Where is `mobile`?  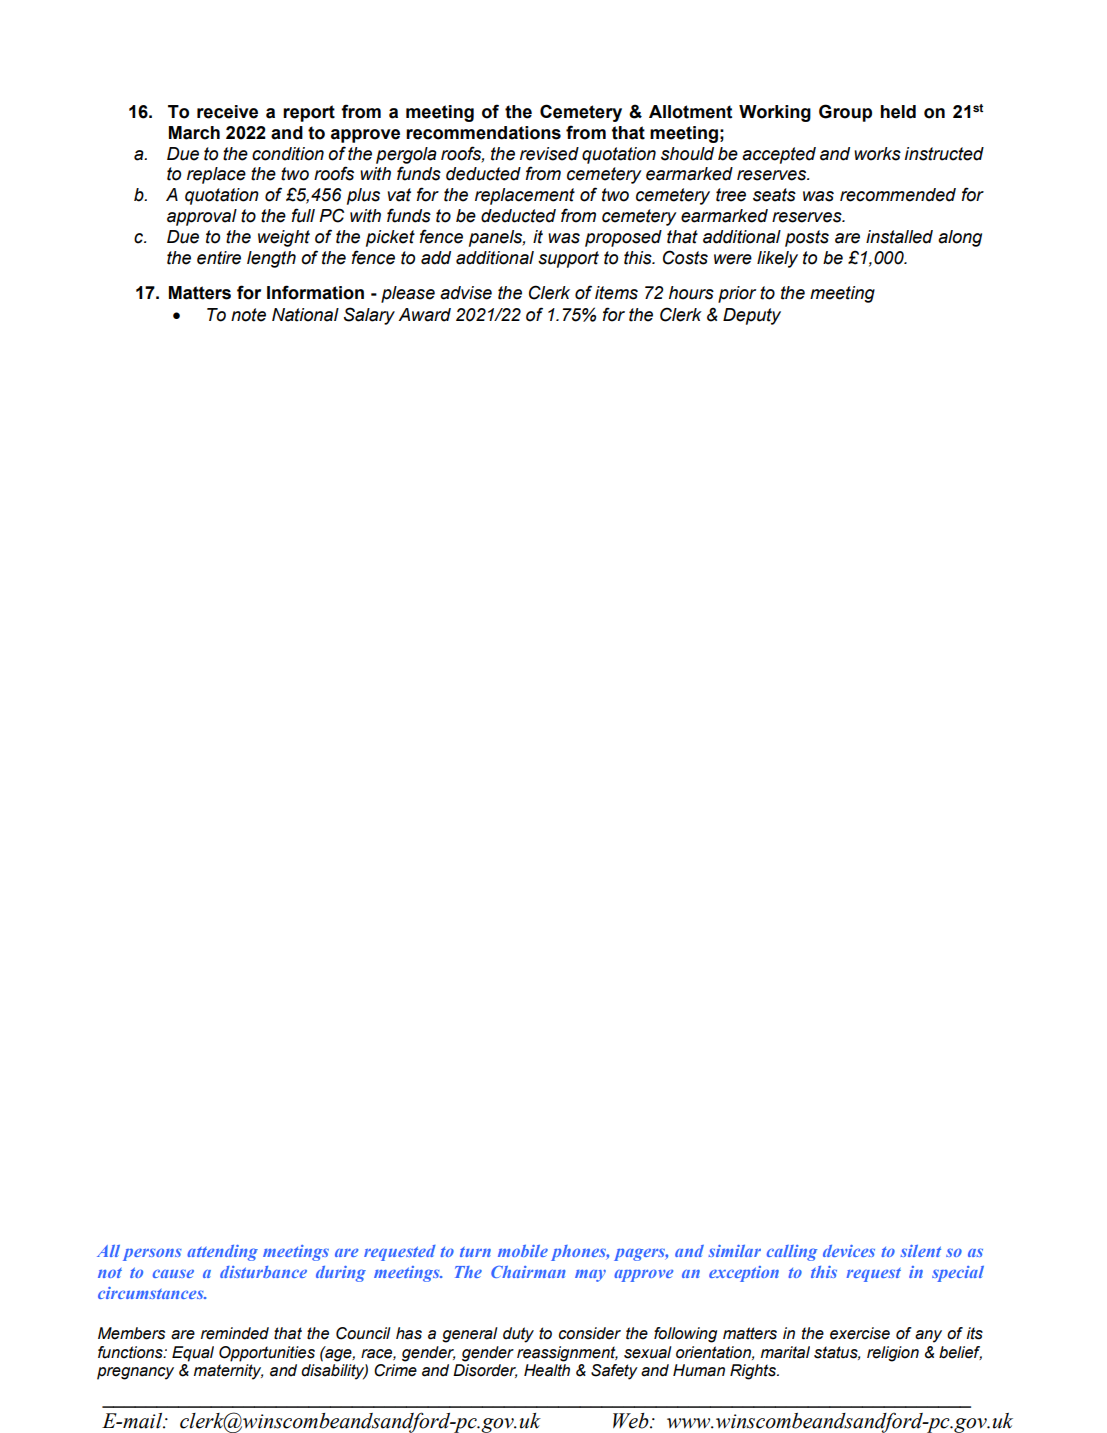 mobile is located at coordinates (523, 1251).
